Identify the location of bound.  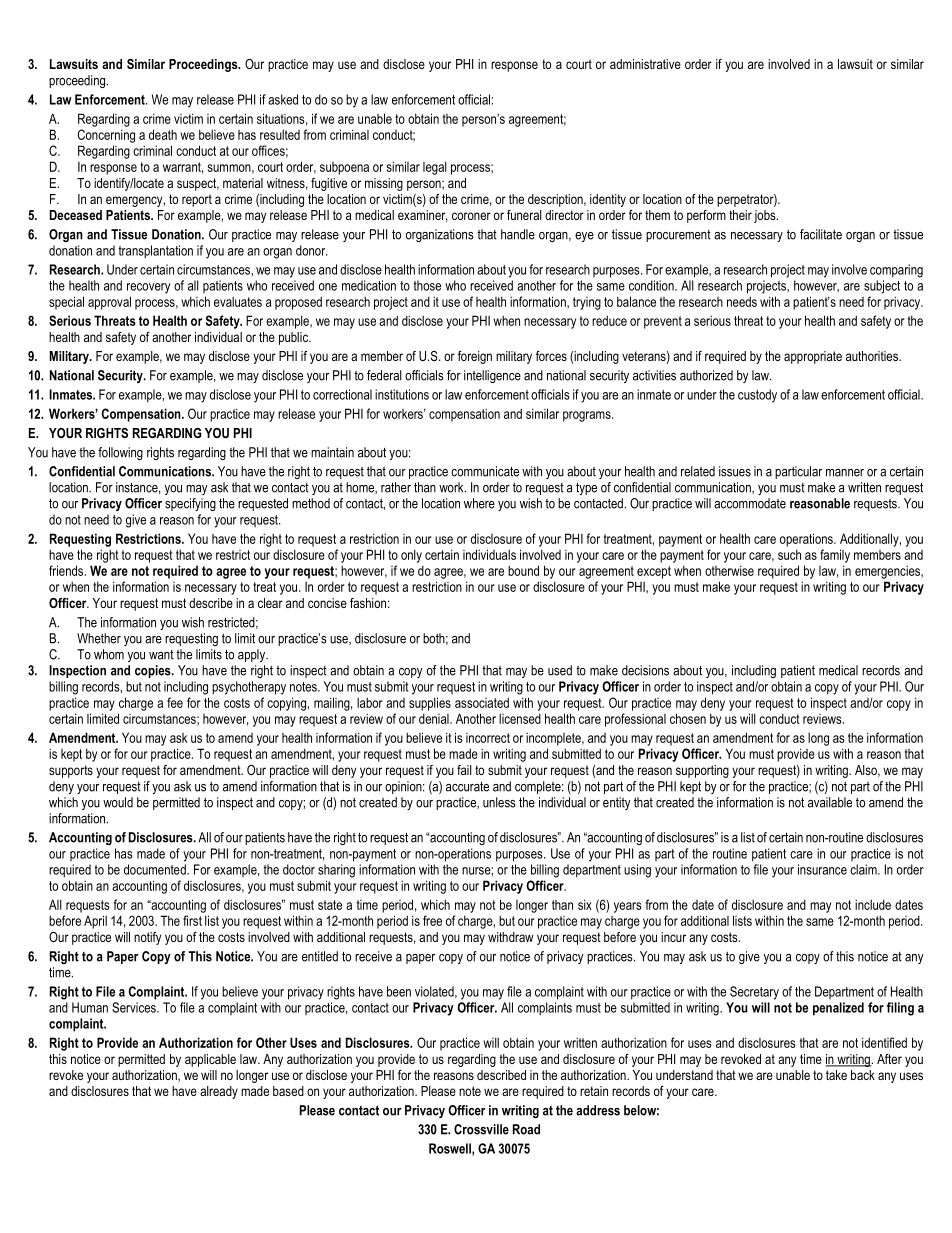
(523, 570).
